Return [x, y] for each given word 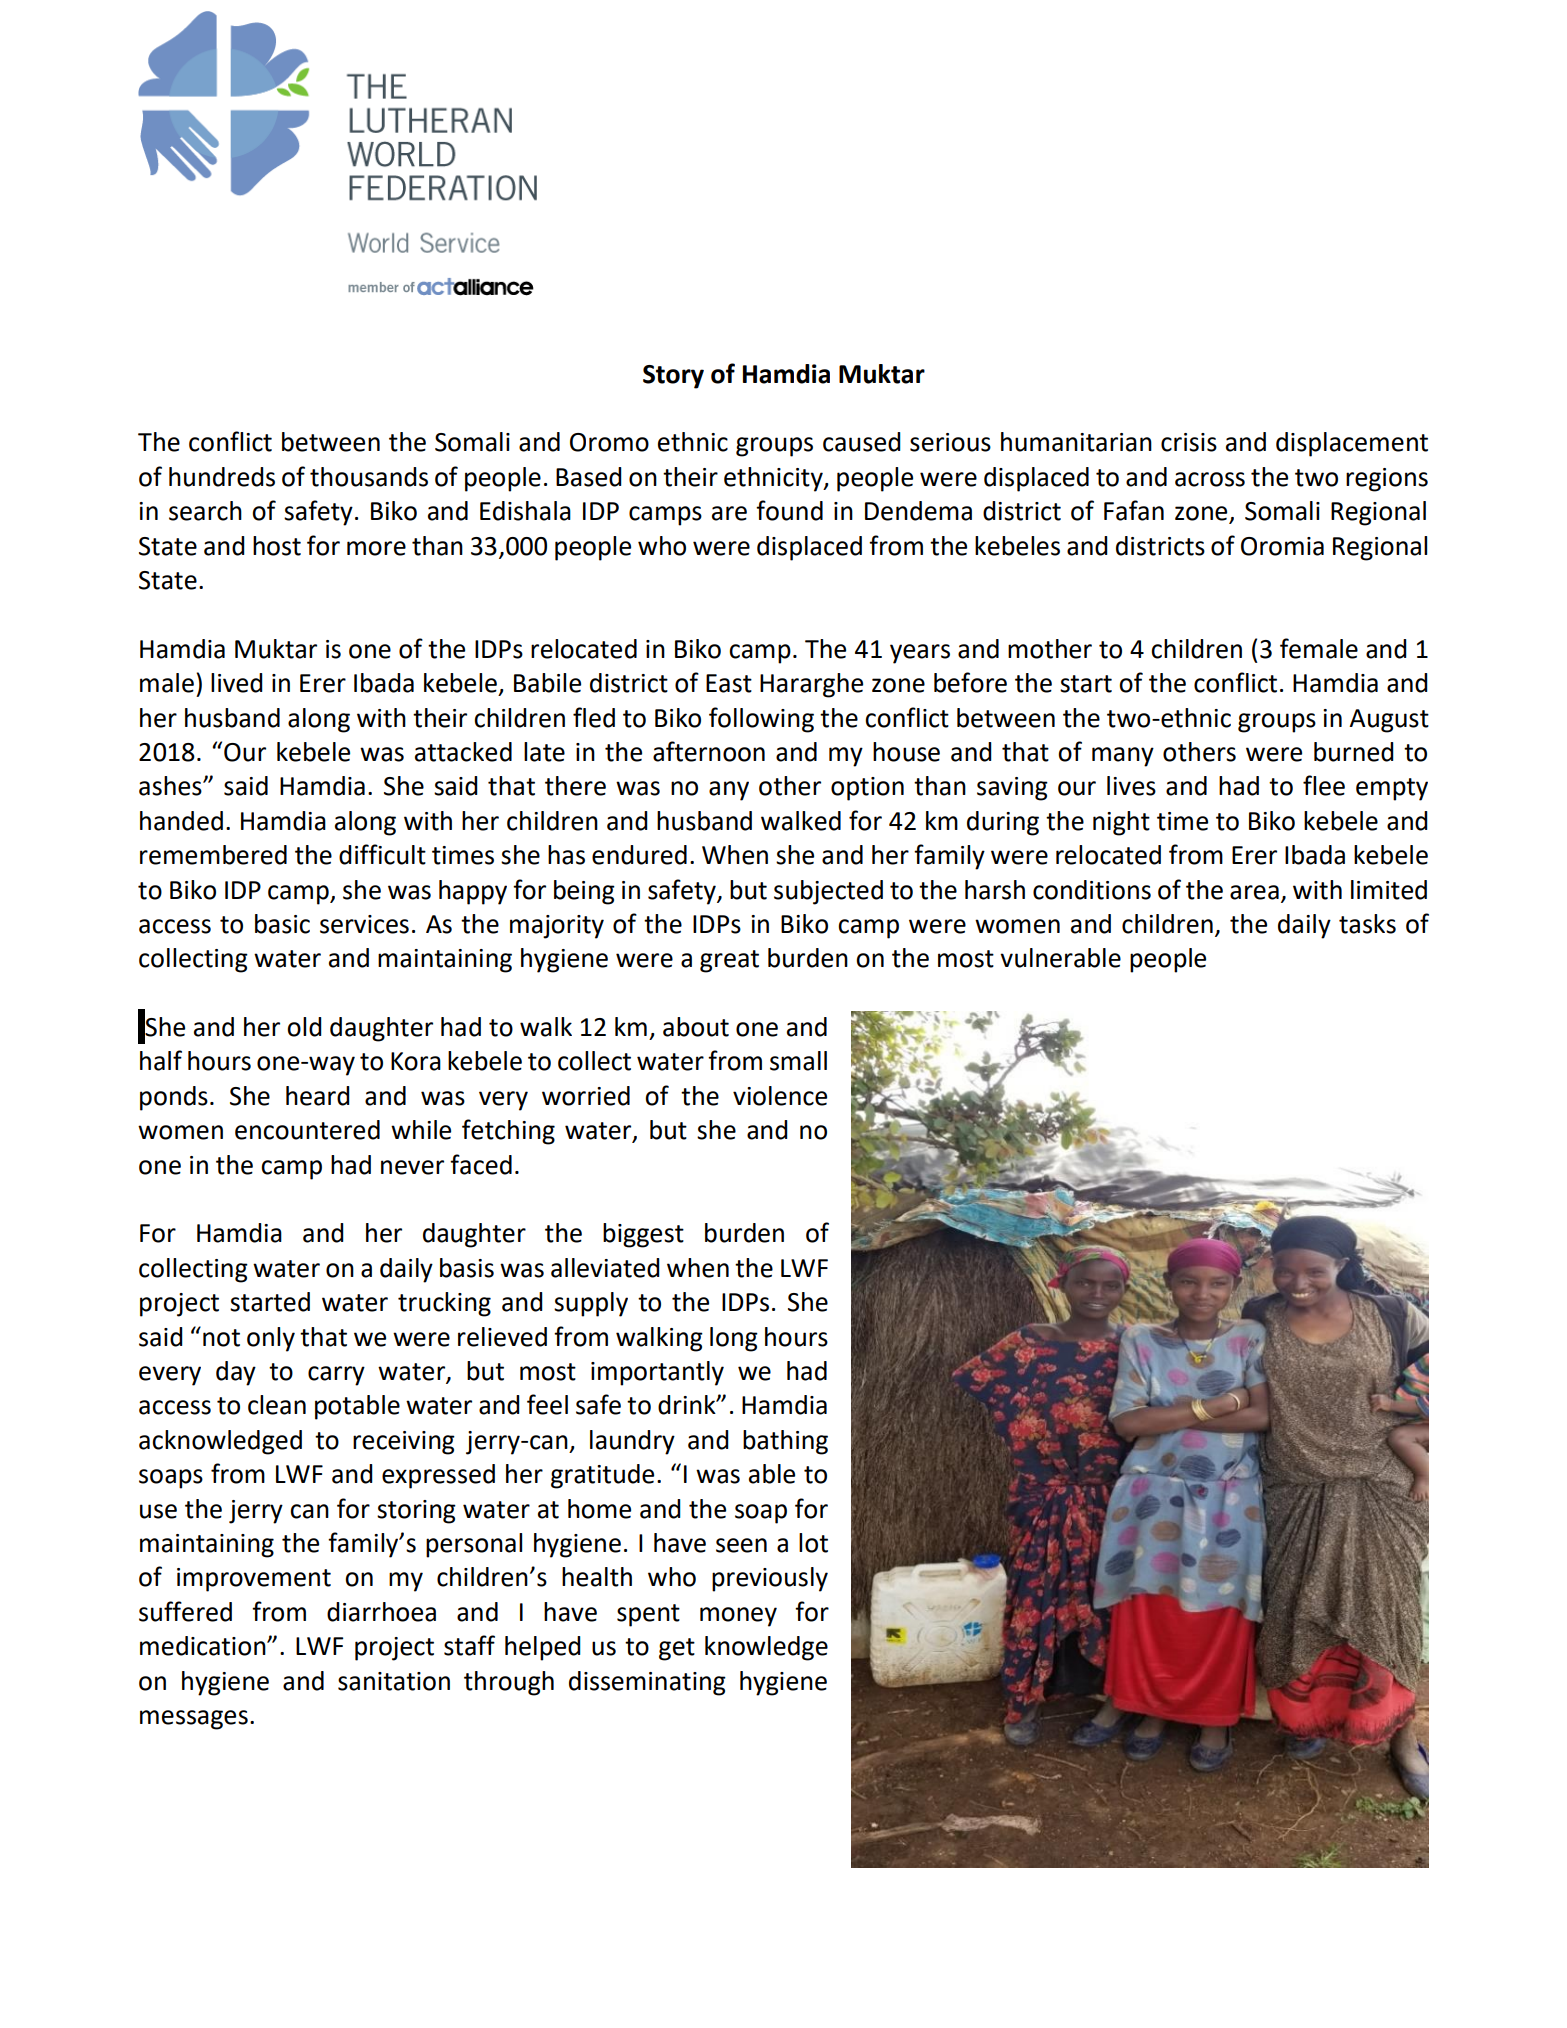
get [677, 1649]
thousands [369, 477]
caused [862, 442]
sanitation [394, 1681]
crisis [1189, 442]
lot [813, 1543]
